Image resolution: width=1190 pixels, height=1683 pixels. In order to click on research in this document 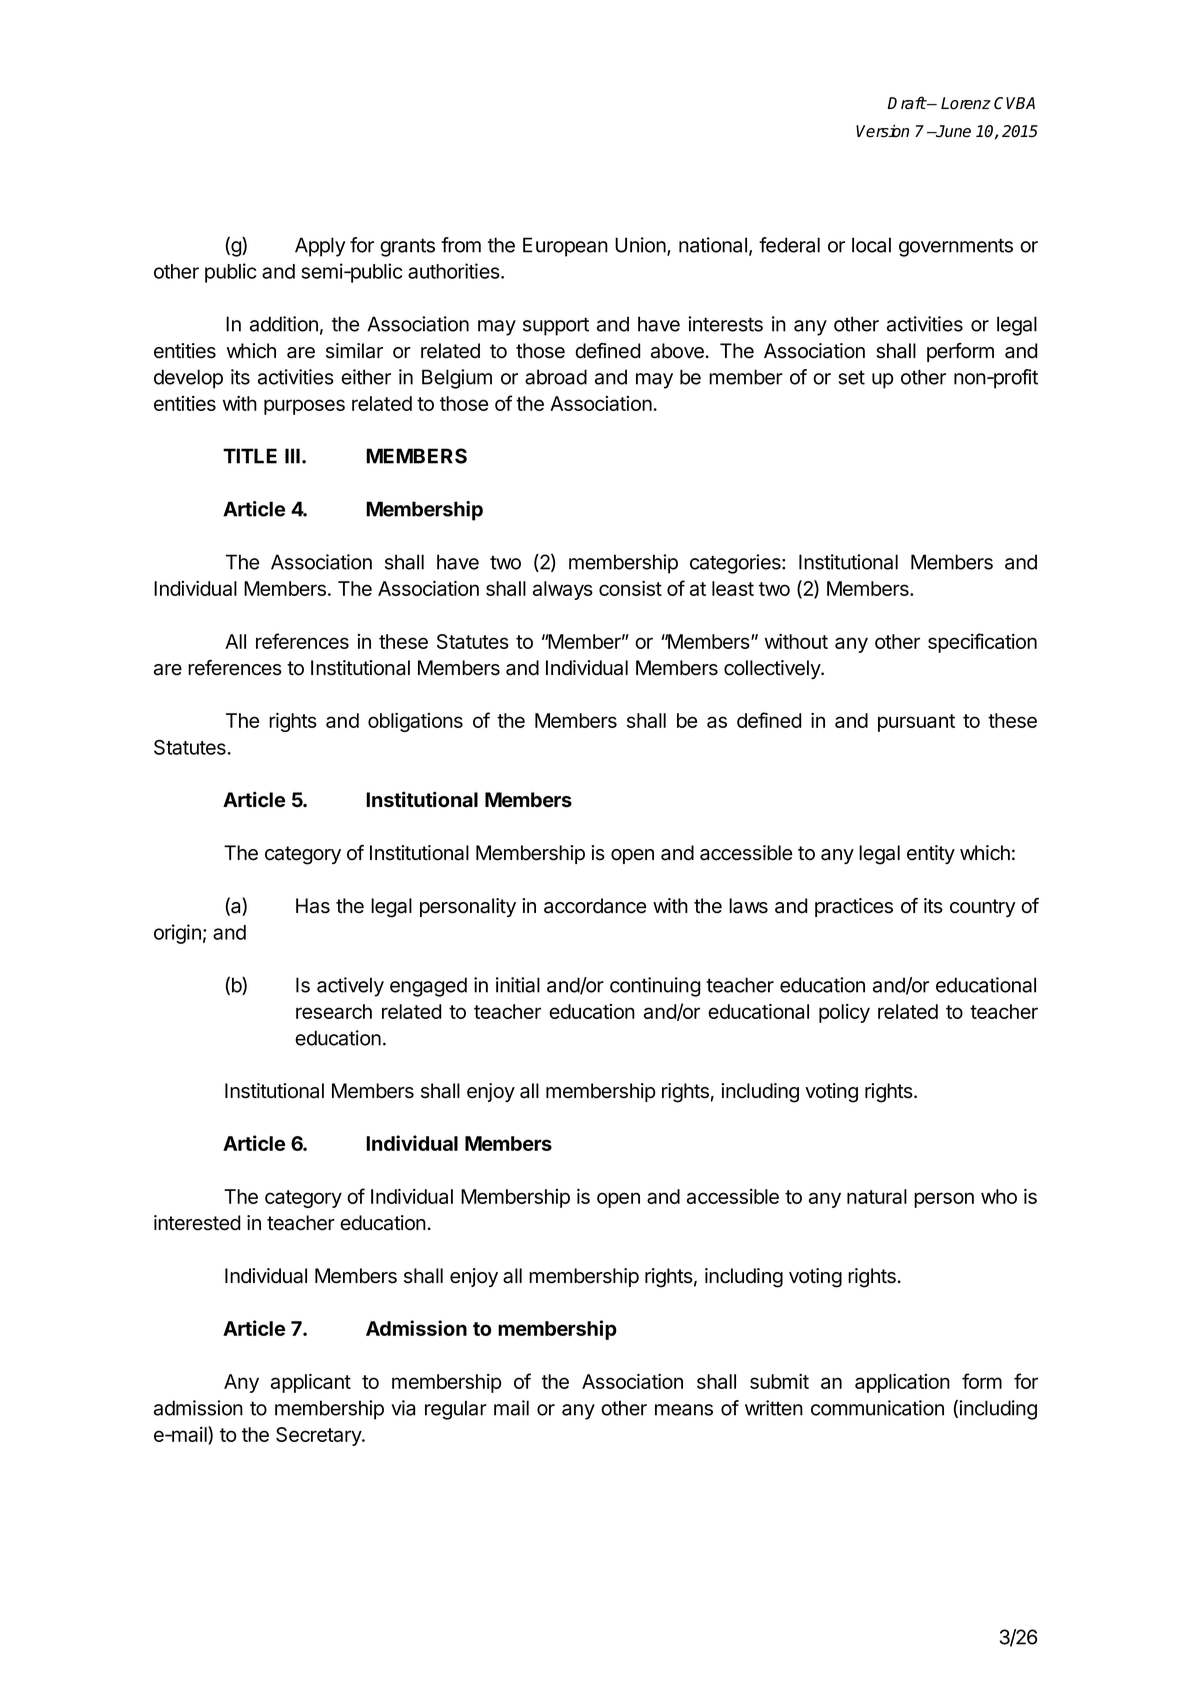, I will do `click(334, 1011)`.
